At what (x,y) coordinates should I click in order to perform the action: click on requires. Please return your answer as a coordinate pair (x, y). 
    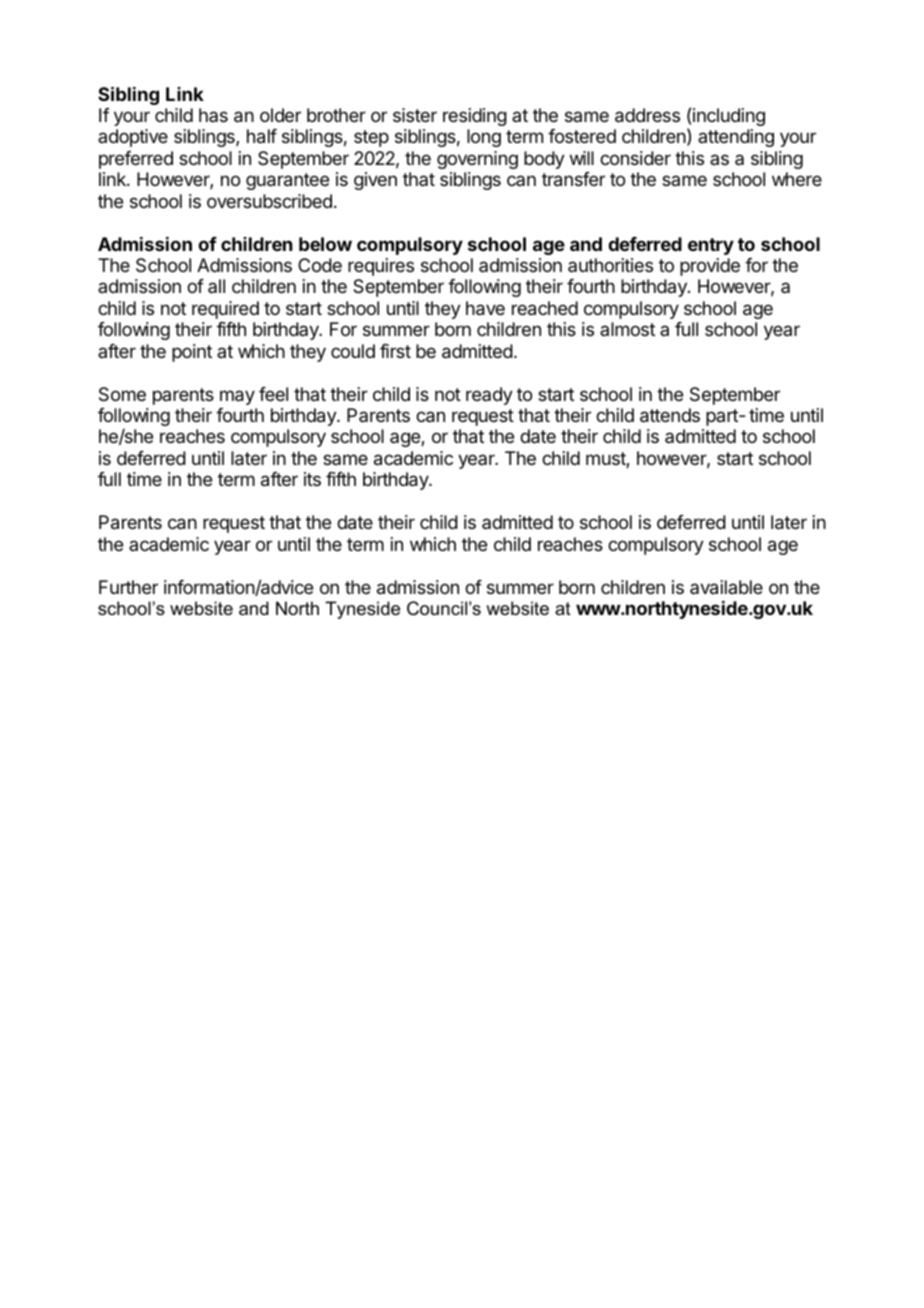
    Looking at the image, I should click on (381, 267).
